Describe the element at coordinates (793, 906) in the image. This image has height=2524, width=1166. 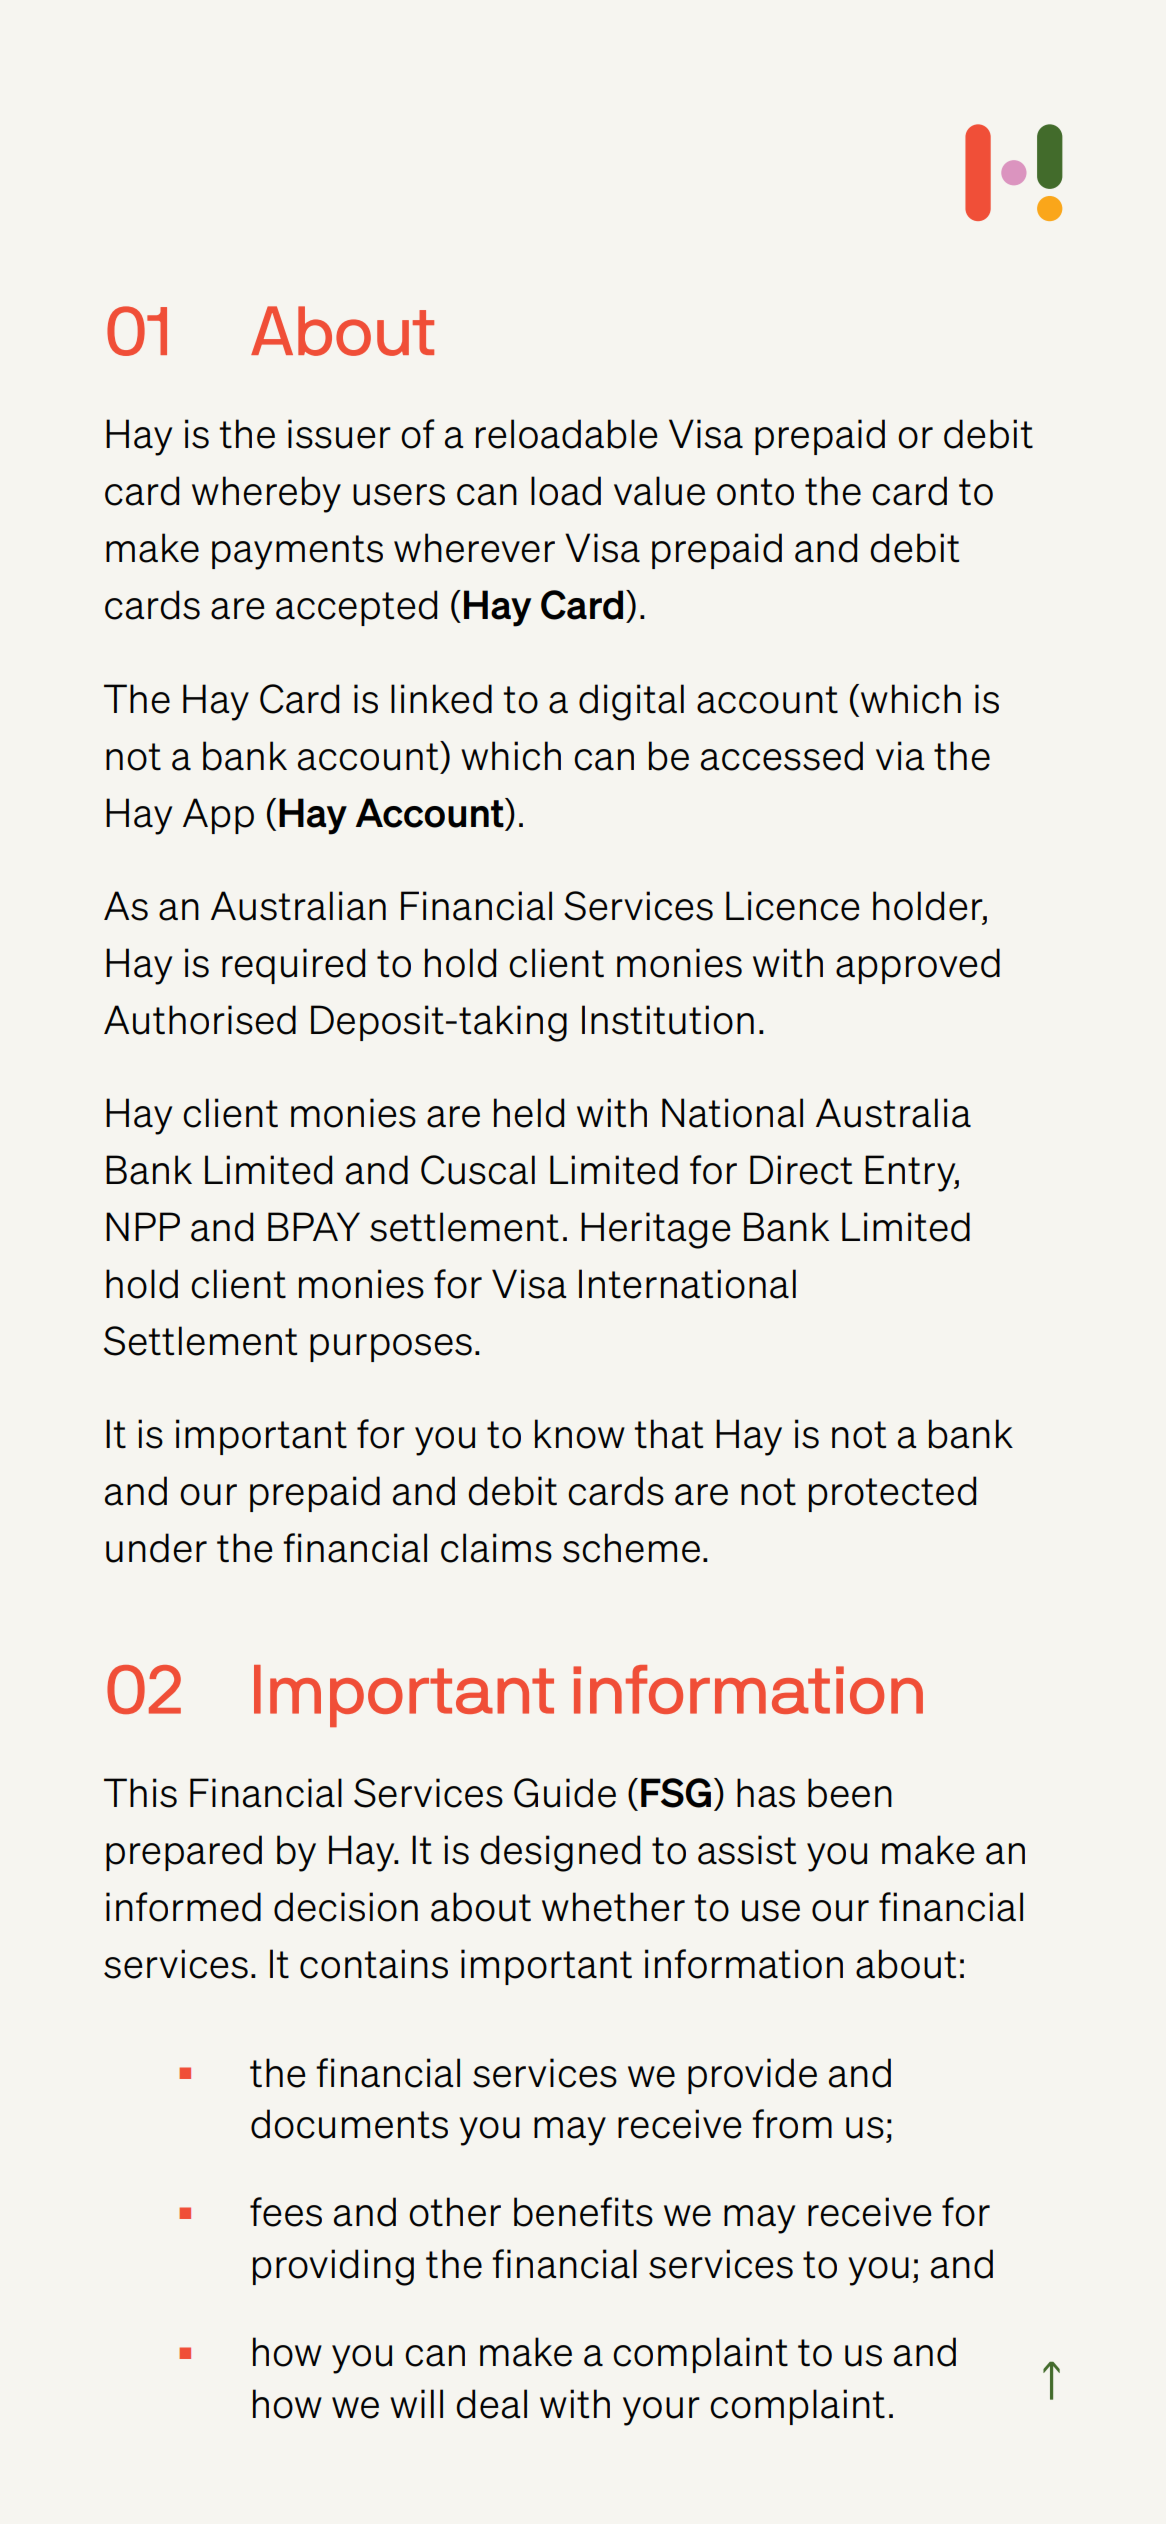
I see `Licence` at that location.
